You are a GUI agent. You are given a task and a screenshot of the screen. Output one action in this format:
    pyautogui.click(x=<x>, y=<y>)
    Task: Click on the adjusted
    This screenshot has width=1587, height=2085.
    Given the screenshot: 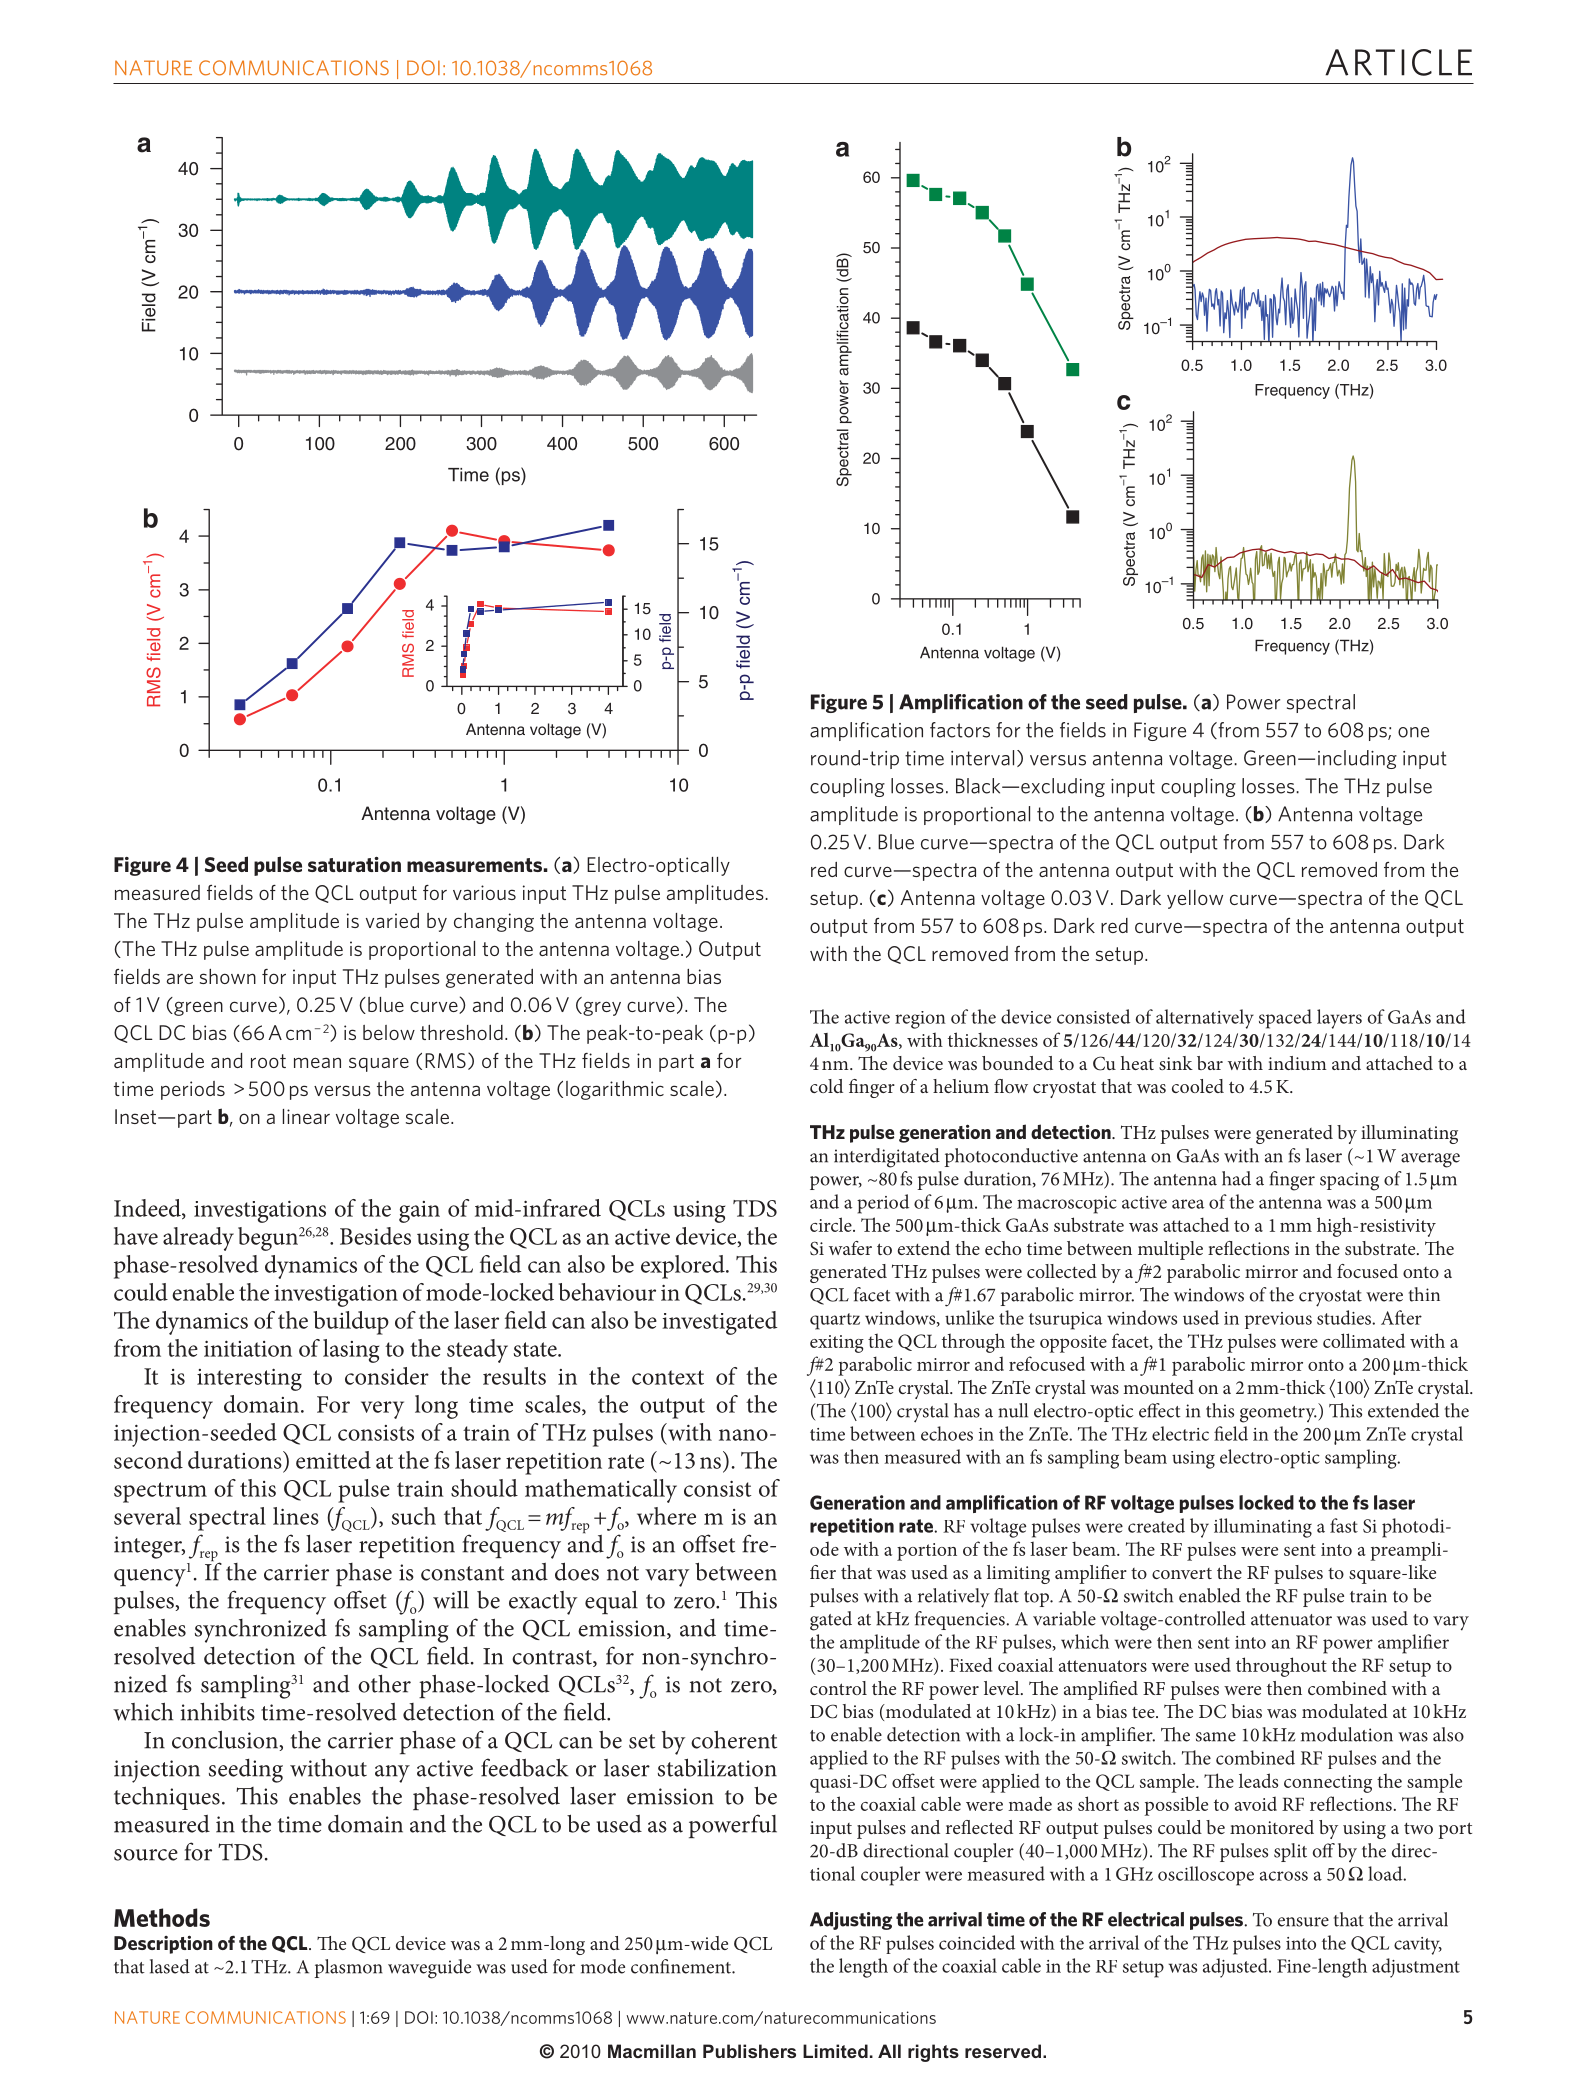 What is the action you would take?
    pyautogui.click(x=1236, y=1968)
